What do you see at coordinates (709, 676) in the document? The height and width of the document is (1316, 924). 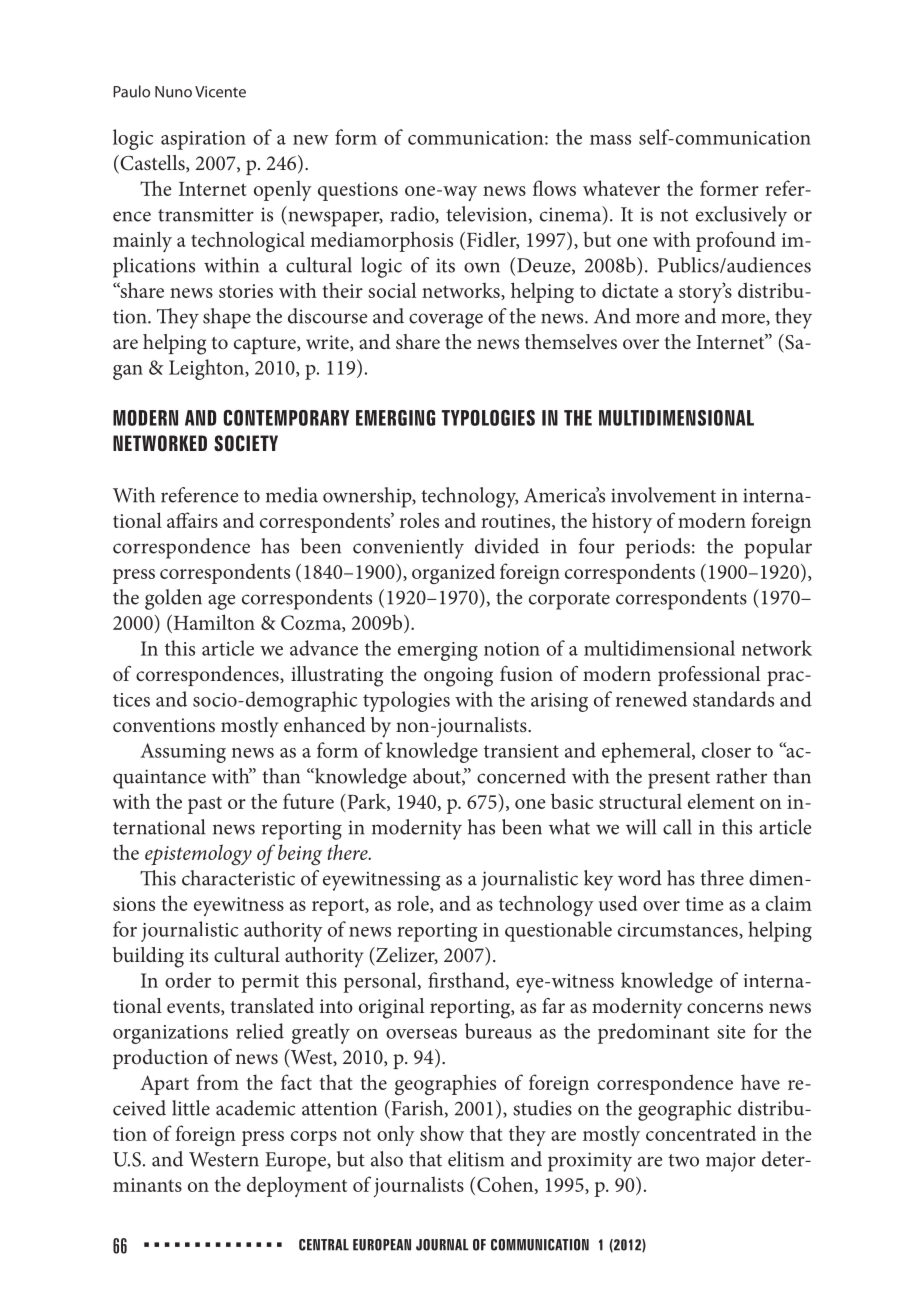 I see `professional` at bounding box center [709, 676].
